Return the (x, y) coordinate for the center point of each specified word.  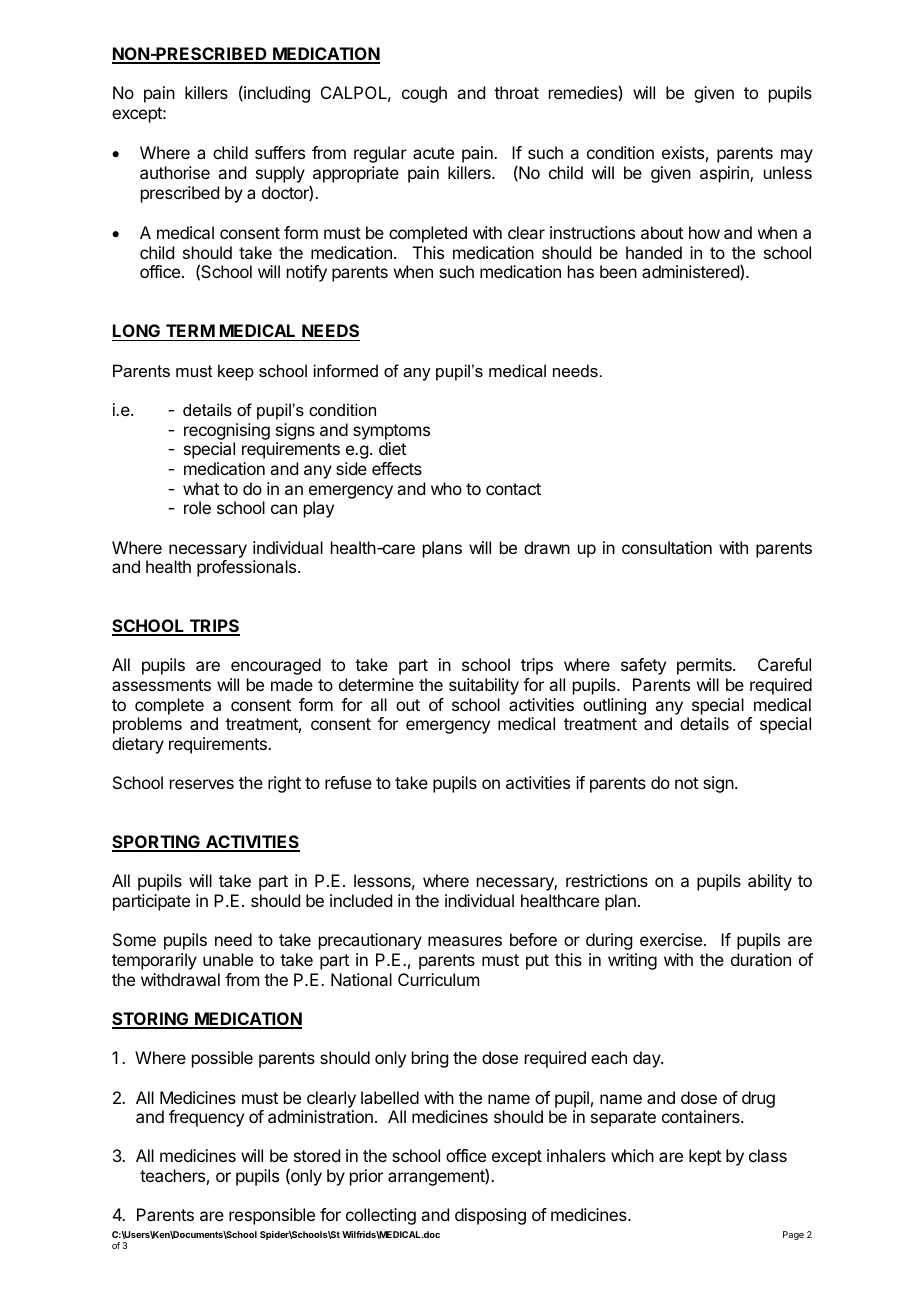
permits (705, 666)
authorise (175, 172)
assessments (161, 685)
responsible (272, 1216)
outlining (614, 706)
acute (433, 153)
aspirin (725, 174)
